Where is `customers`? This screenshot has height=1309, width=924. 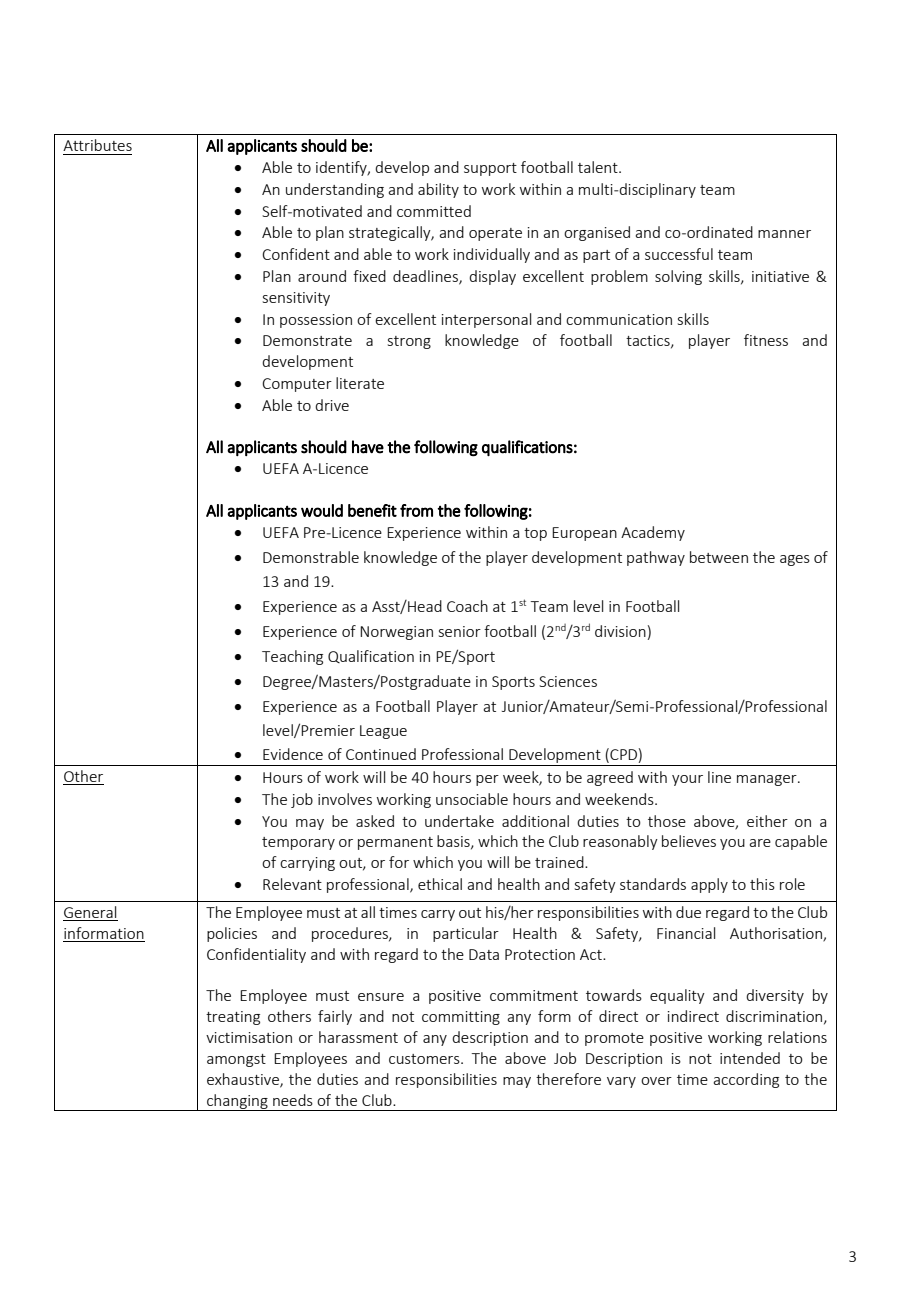
customers is located at coordinates (425, 1059).
